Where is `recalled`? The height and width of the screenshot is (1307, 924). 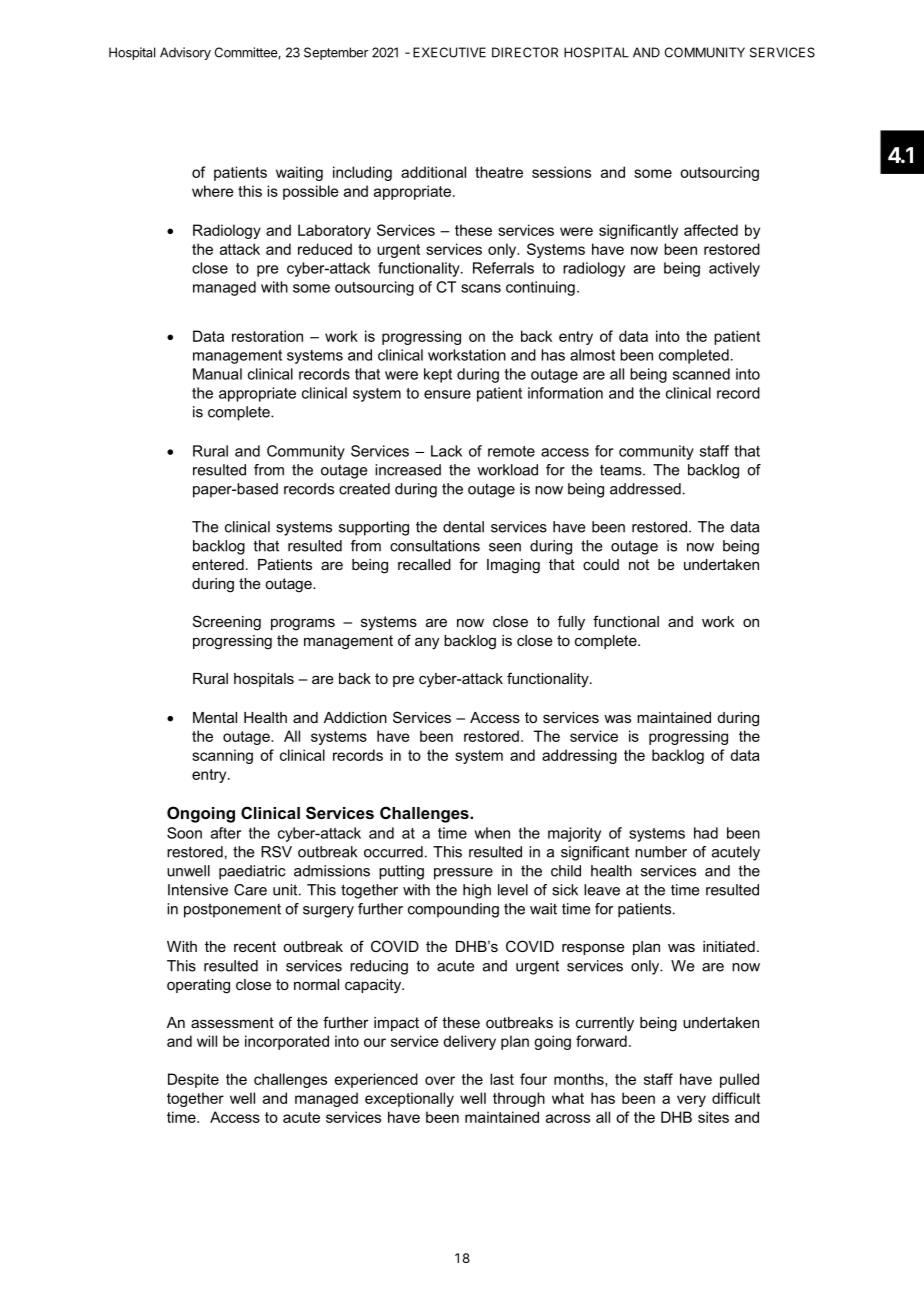
recalled is located at coordinates (424, 564).
